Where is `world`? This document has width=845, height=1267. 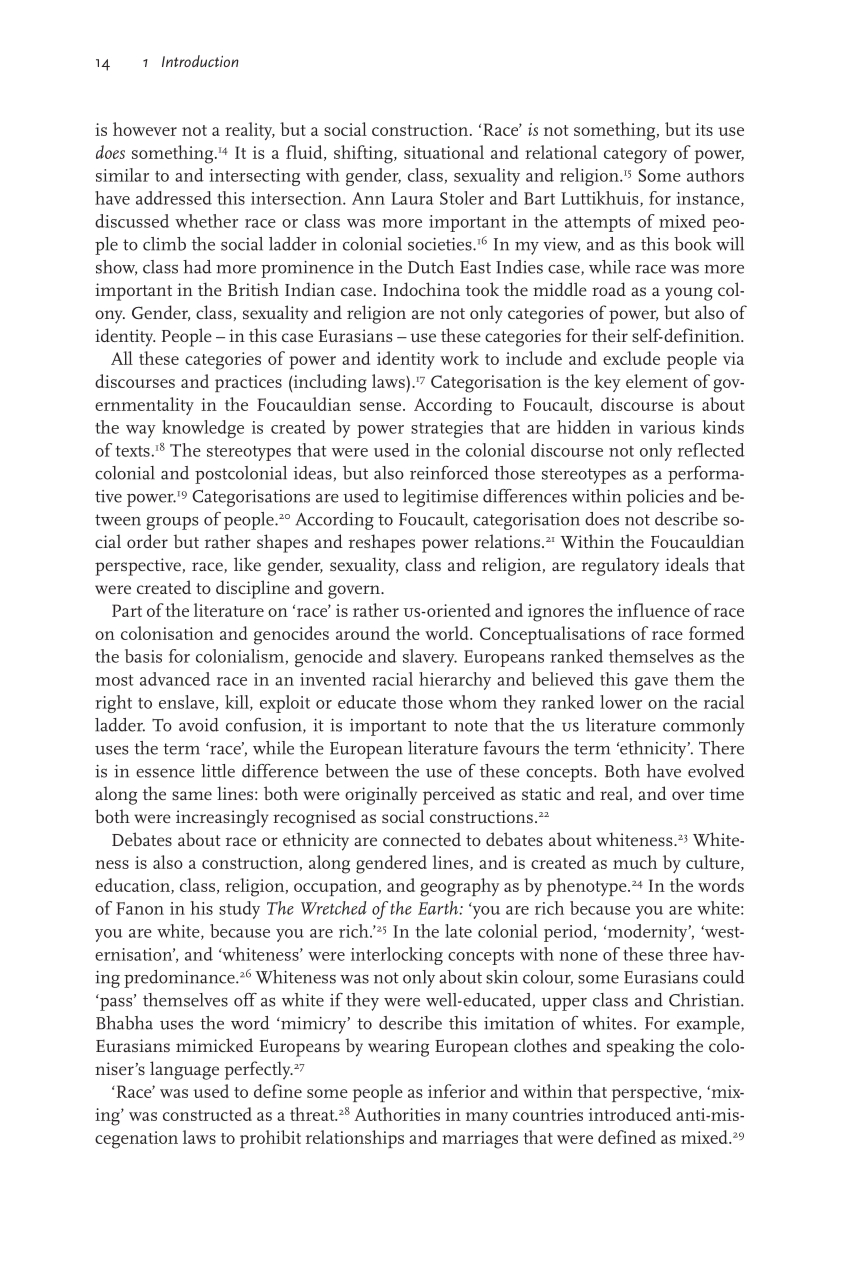
world is located at coordinates (448, 633).
